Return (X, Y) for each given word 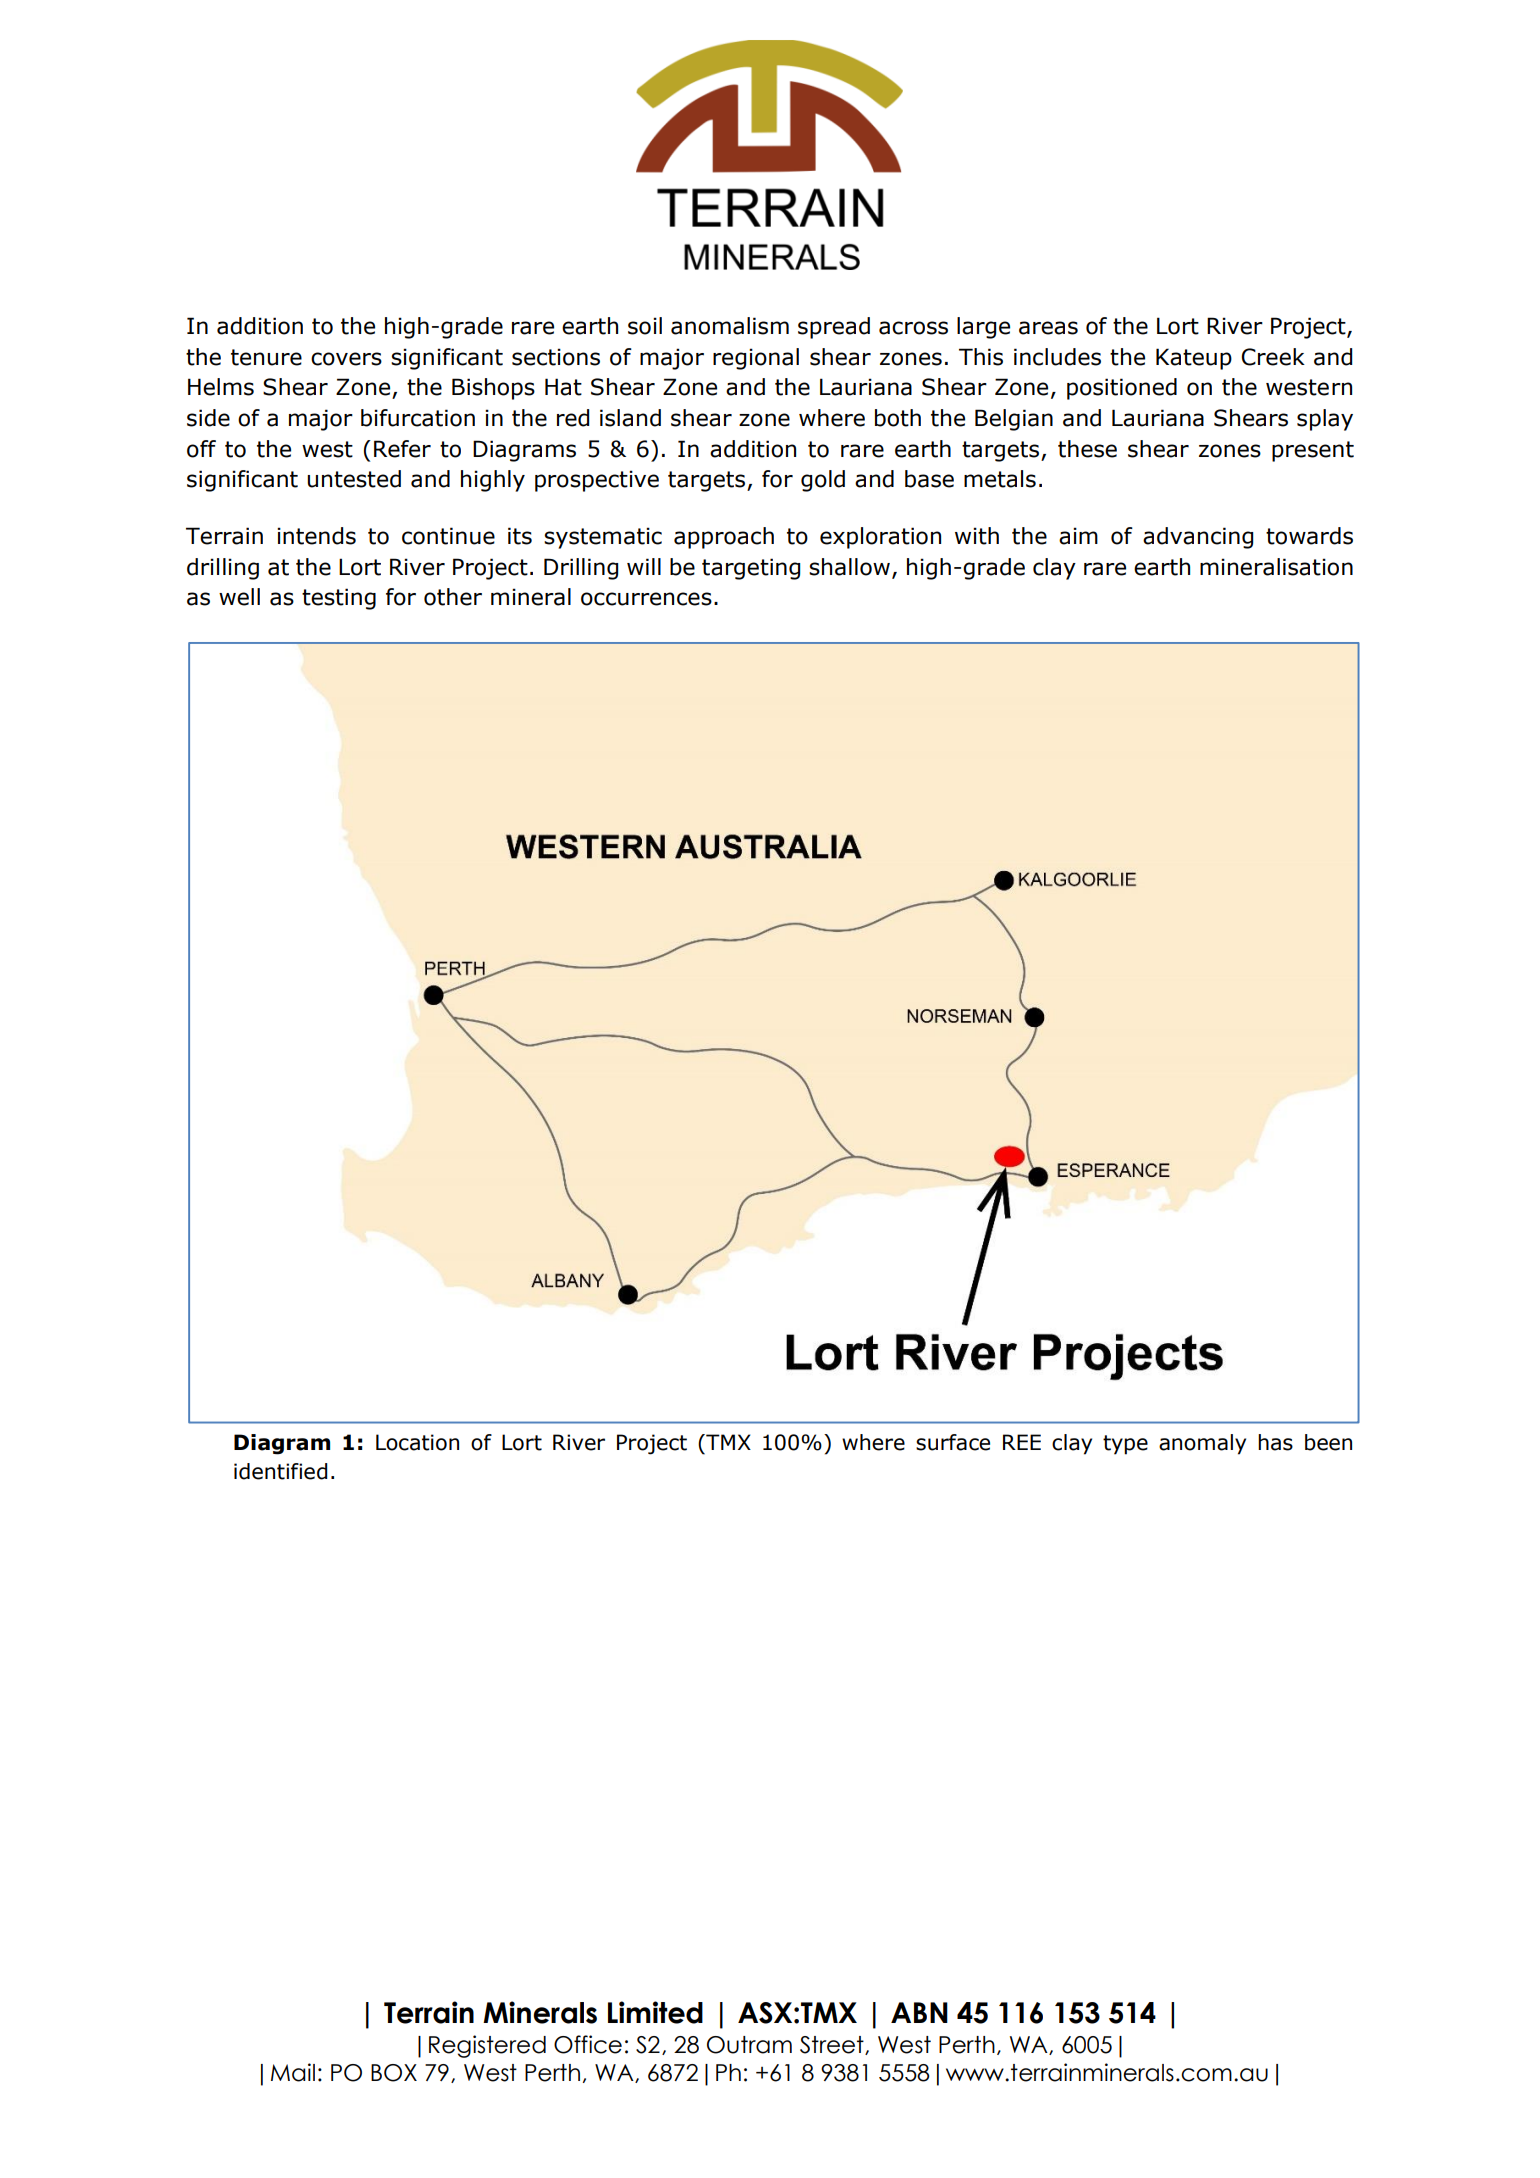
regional (756, 359)
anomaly (1202, 1444)
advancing (1198, 538)
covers (346, 359)
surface (953, 1442)
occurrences (646, 599)
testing (339, 599)
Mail (293, 2072)
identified (281, 1471)
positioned (1122, 389)
